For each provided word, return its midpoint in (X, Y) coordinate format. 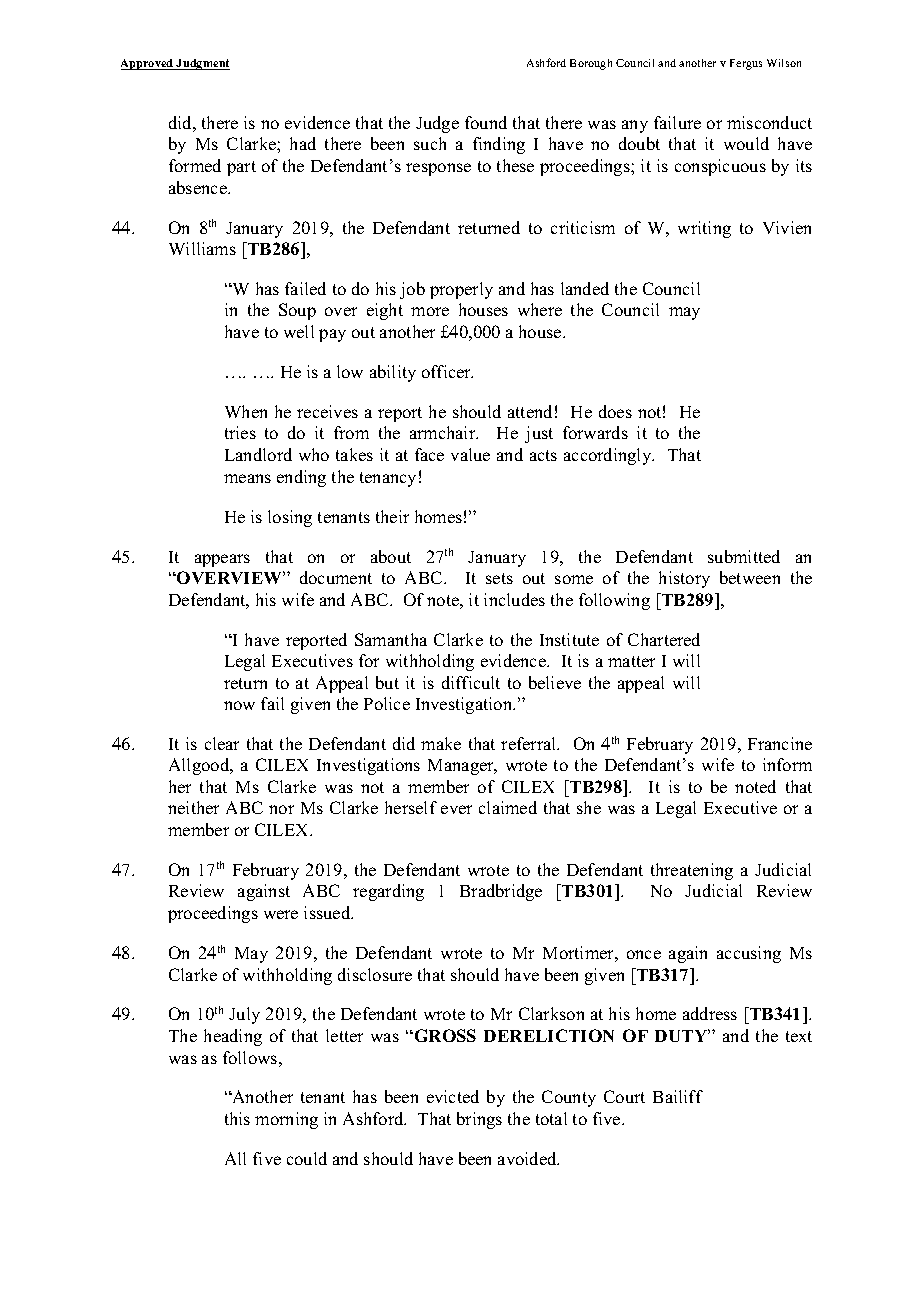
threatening (692, 871)
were (281, 914)
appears (222, 560)
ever (456, 809)
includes (514, 599)
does (615, 411)
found (486, 122)
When (246, 411)
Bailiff (678, 1096)
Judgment (202, 64)
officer (447, 371)
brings (479, 1120)
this (237, 1118)
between (750, 577)
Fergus (746, 64)
